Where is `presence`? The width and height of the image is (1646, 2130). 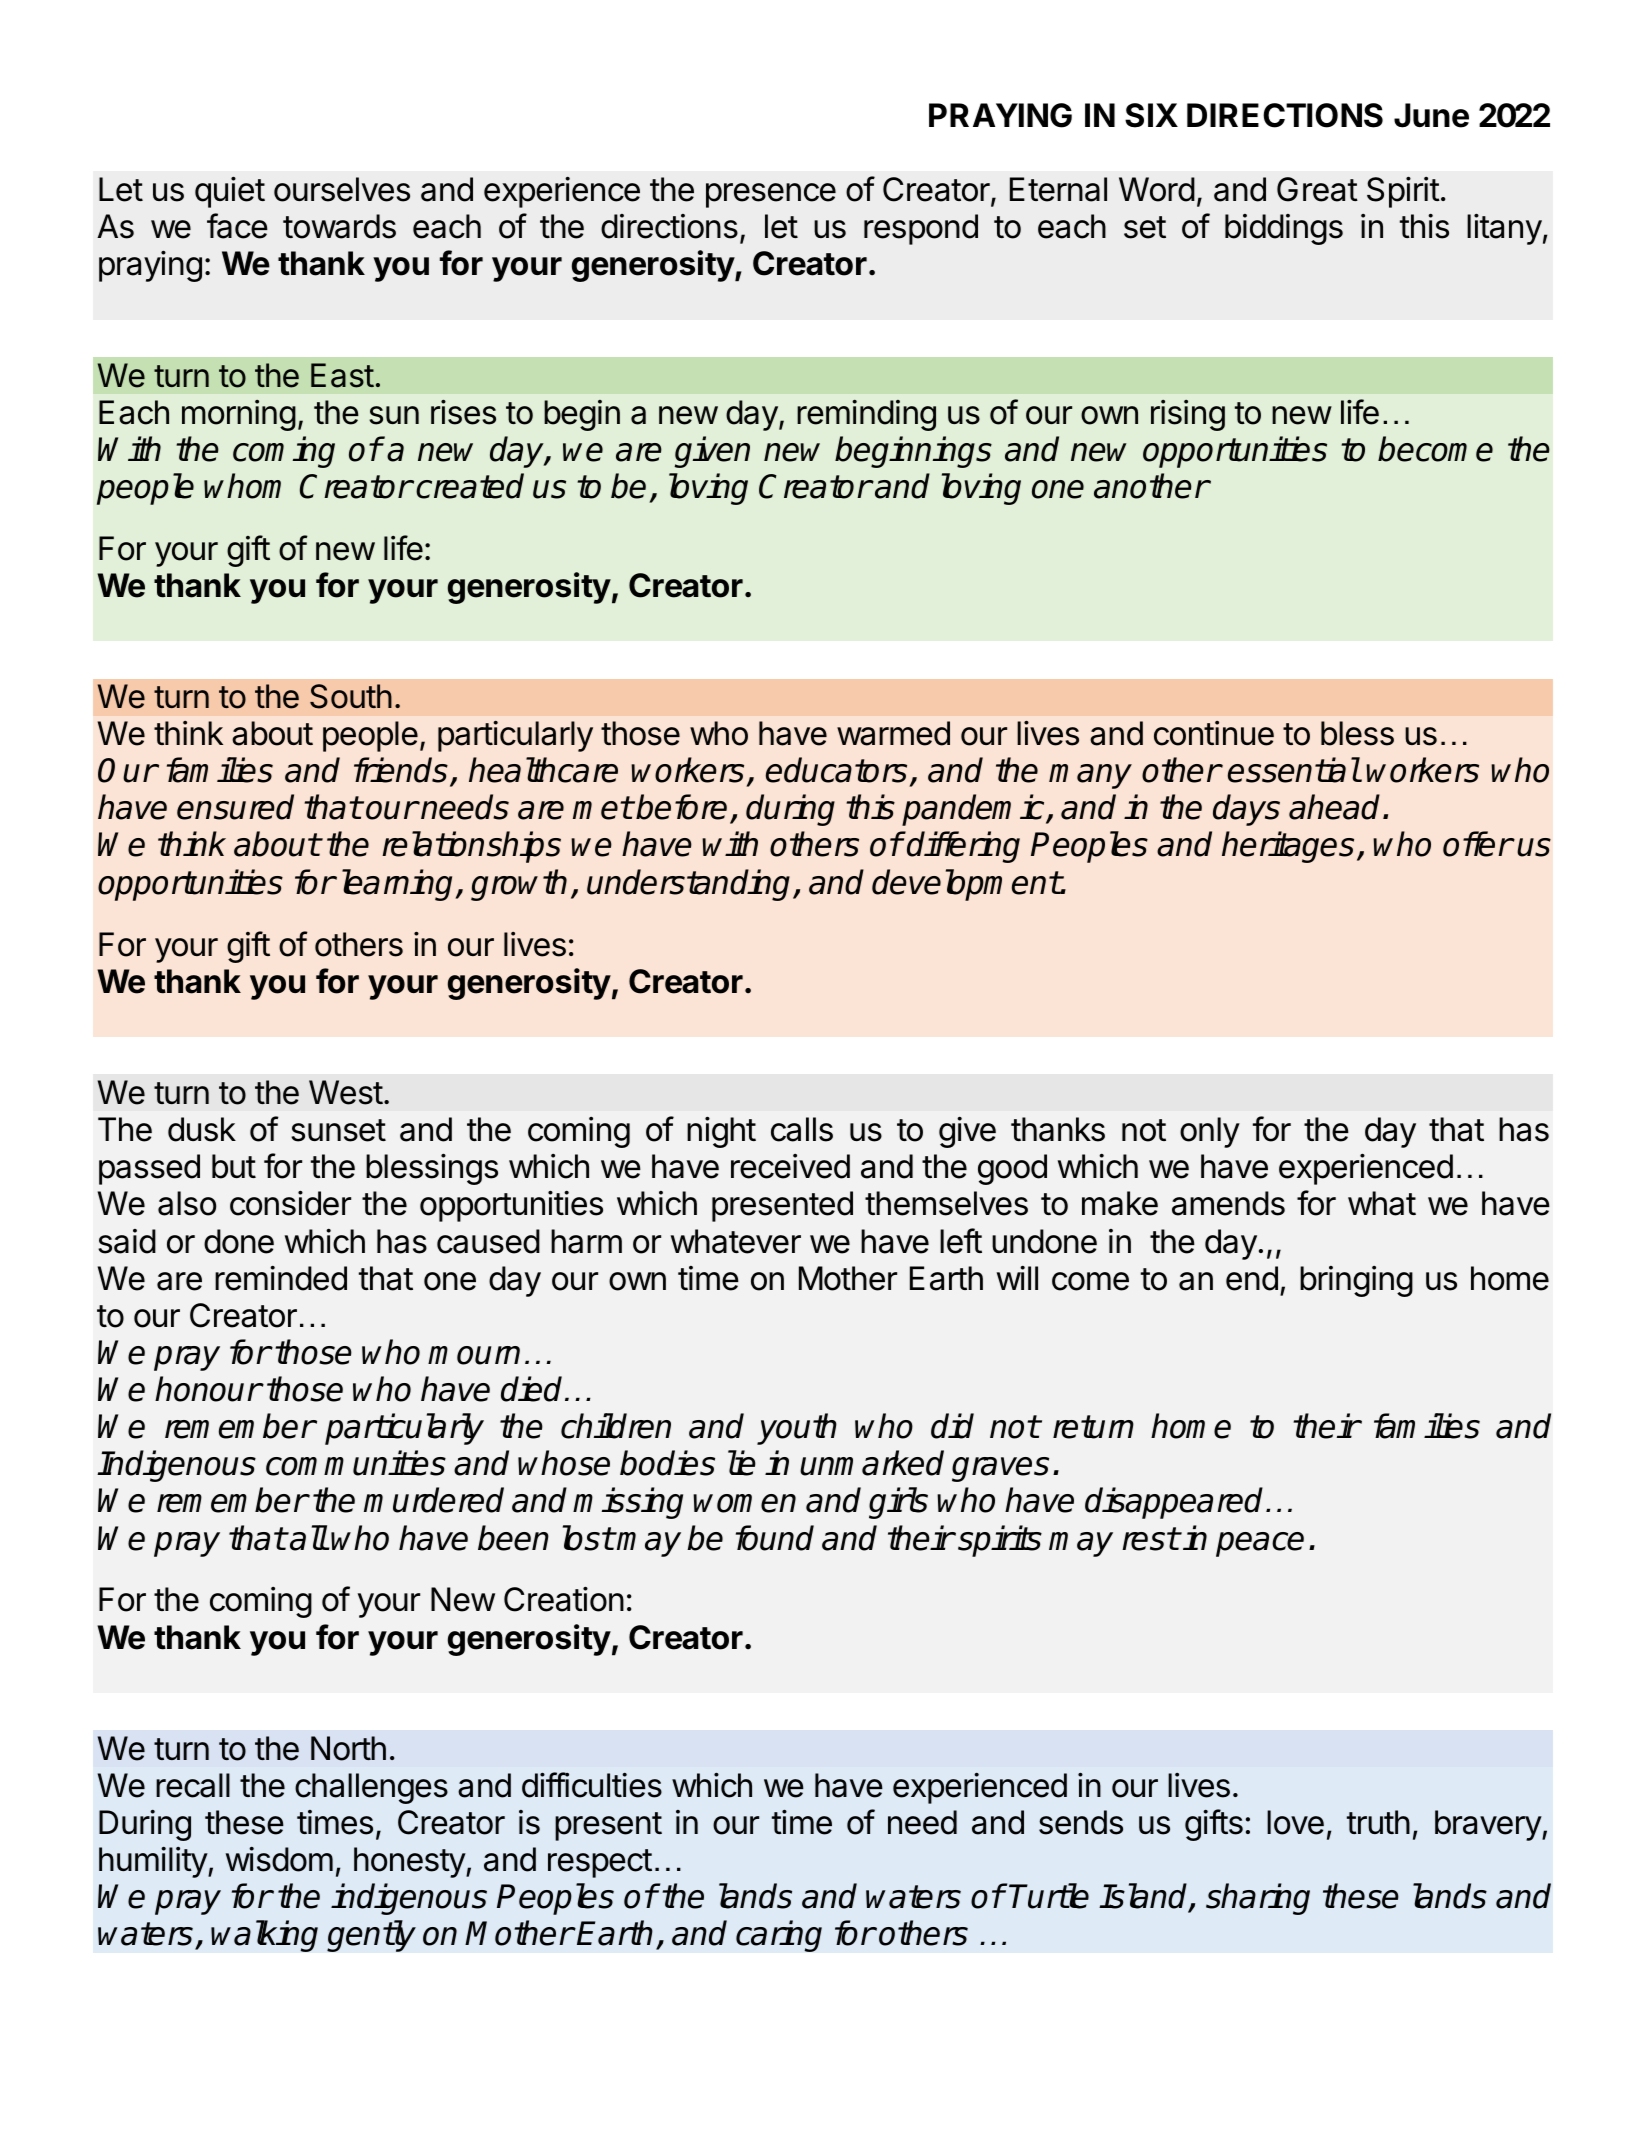
presence is located at coordinates (771, 195).
